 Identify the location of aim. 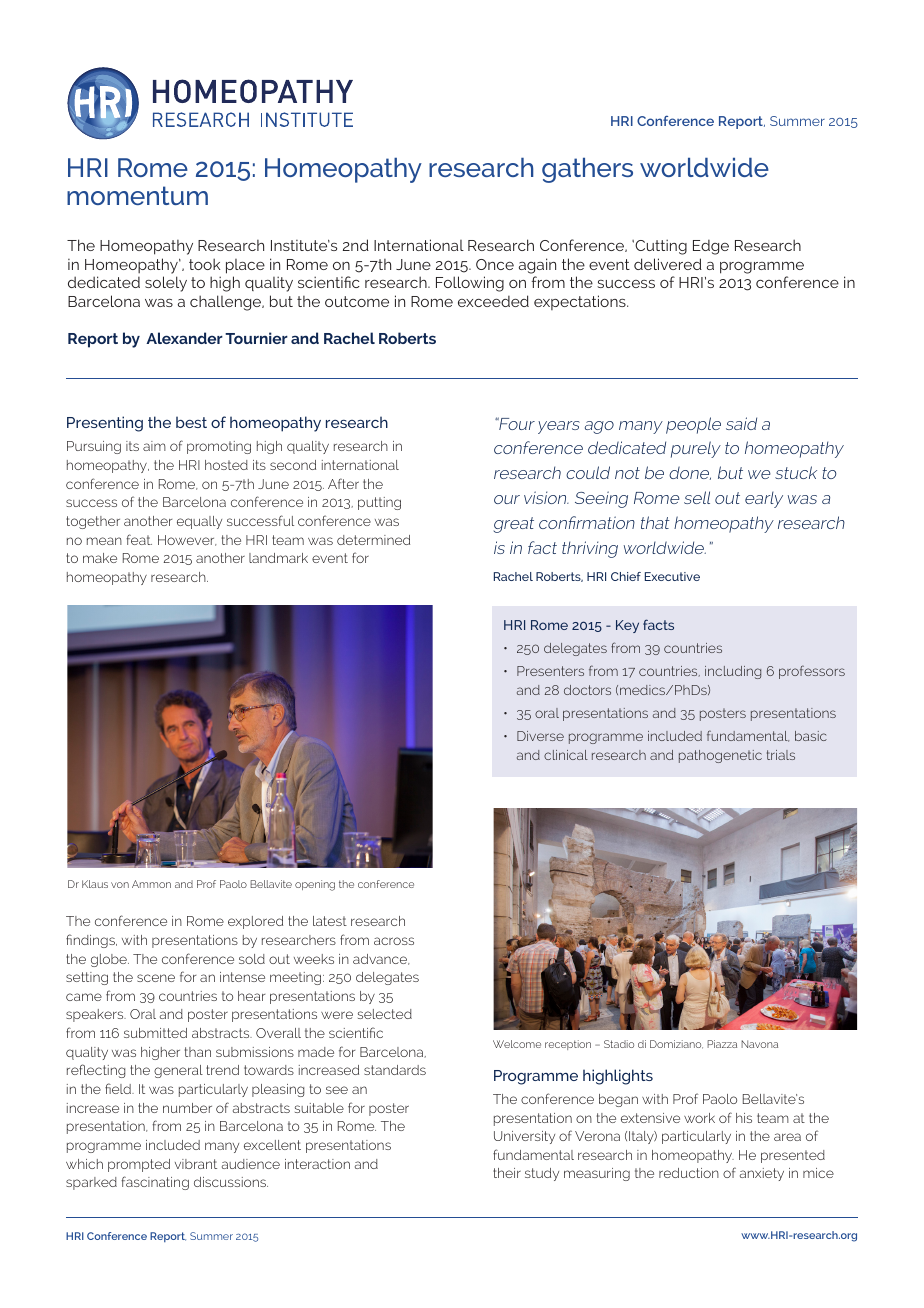
(154, 446).
